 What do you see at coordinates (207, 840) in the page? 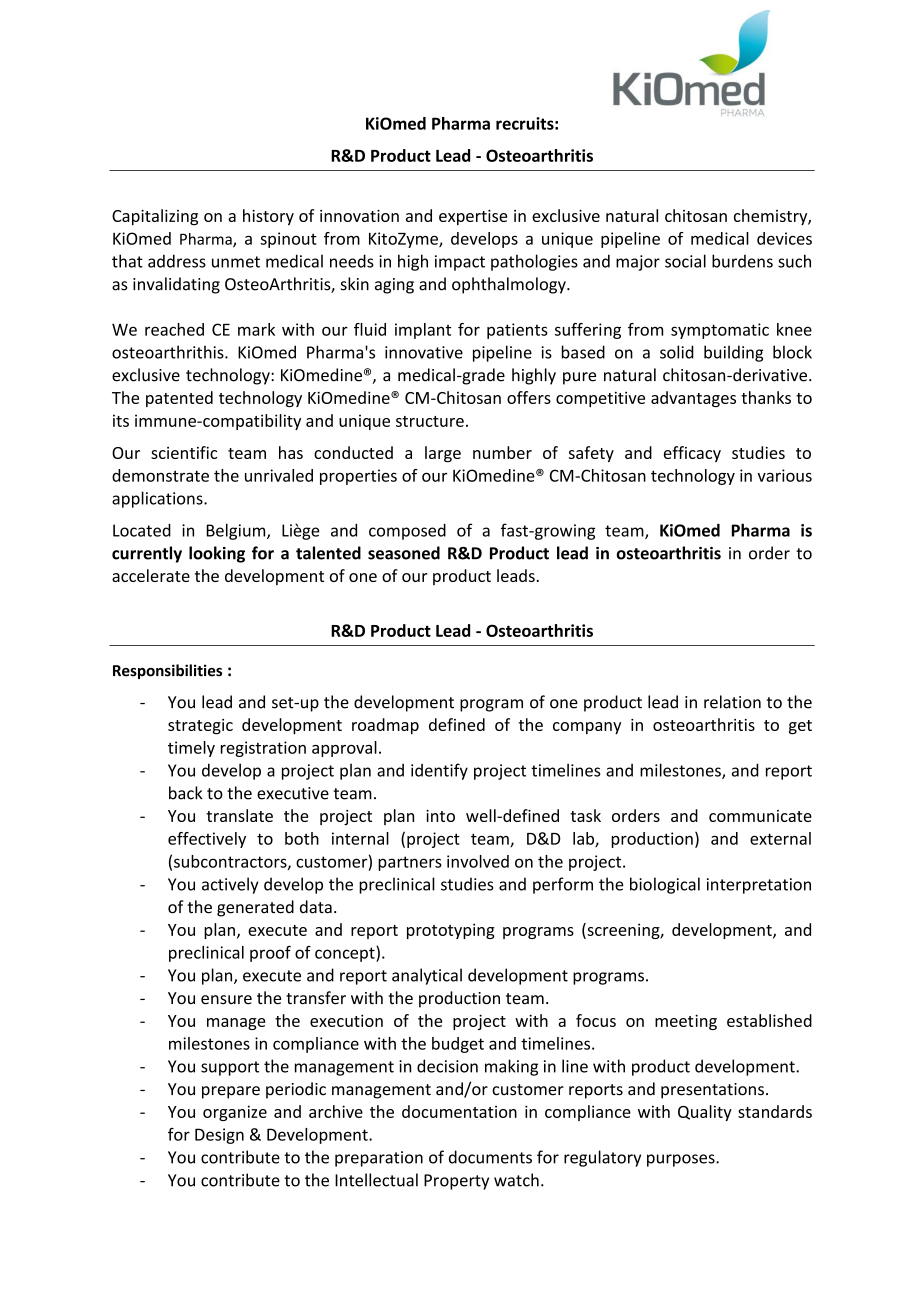
I see `effectively` at bounding box center [207, 840].
